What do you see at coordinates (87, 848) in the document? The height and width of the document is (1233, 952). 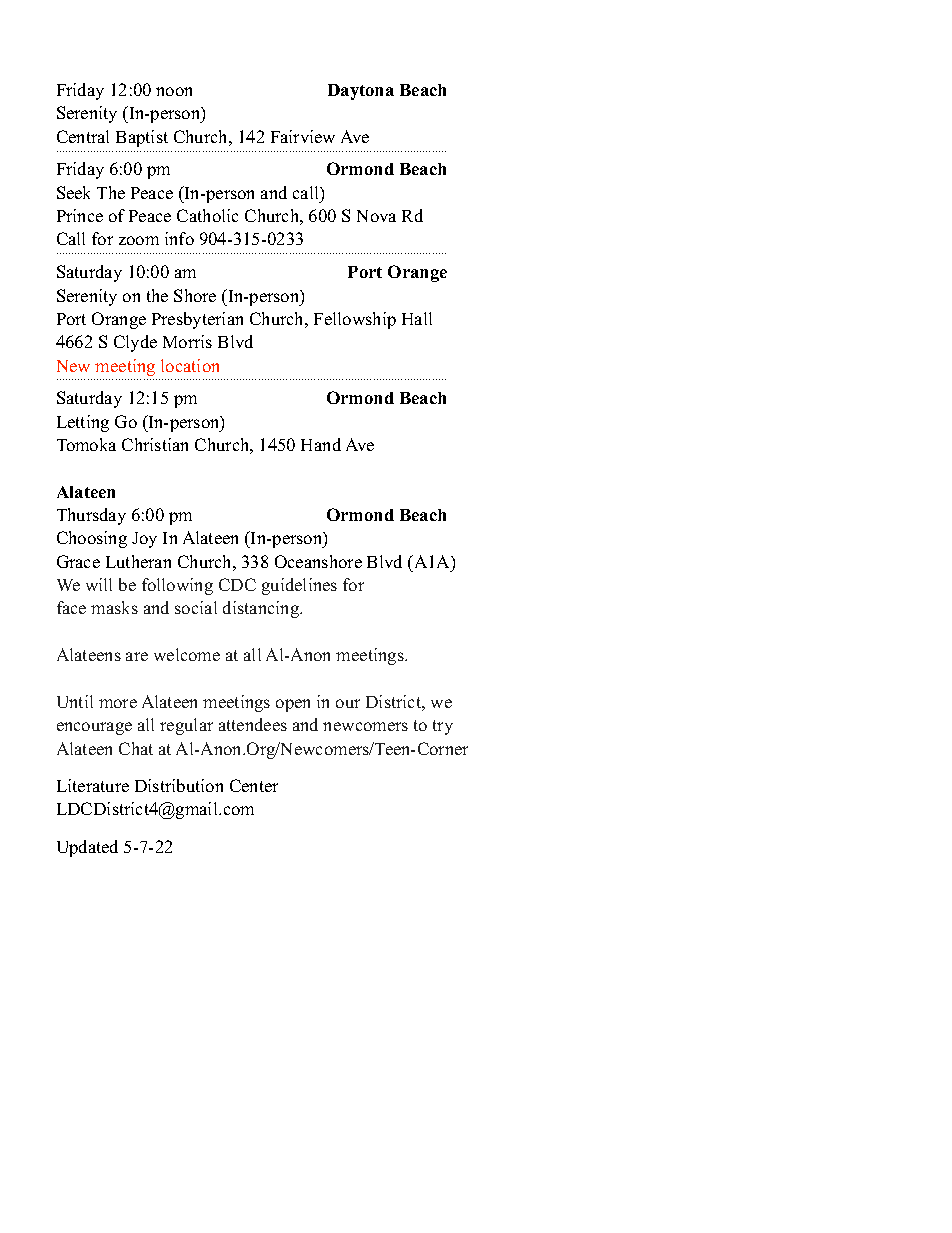 I see `Updated` at bounding box center [87, 848].
